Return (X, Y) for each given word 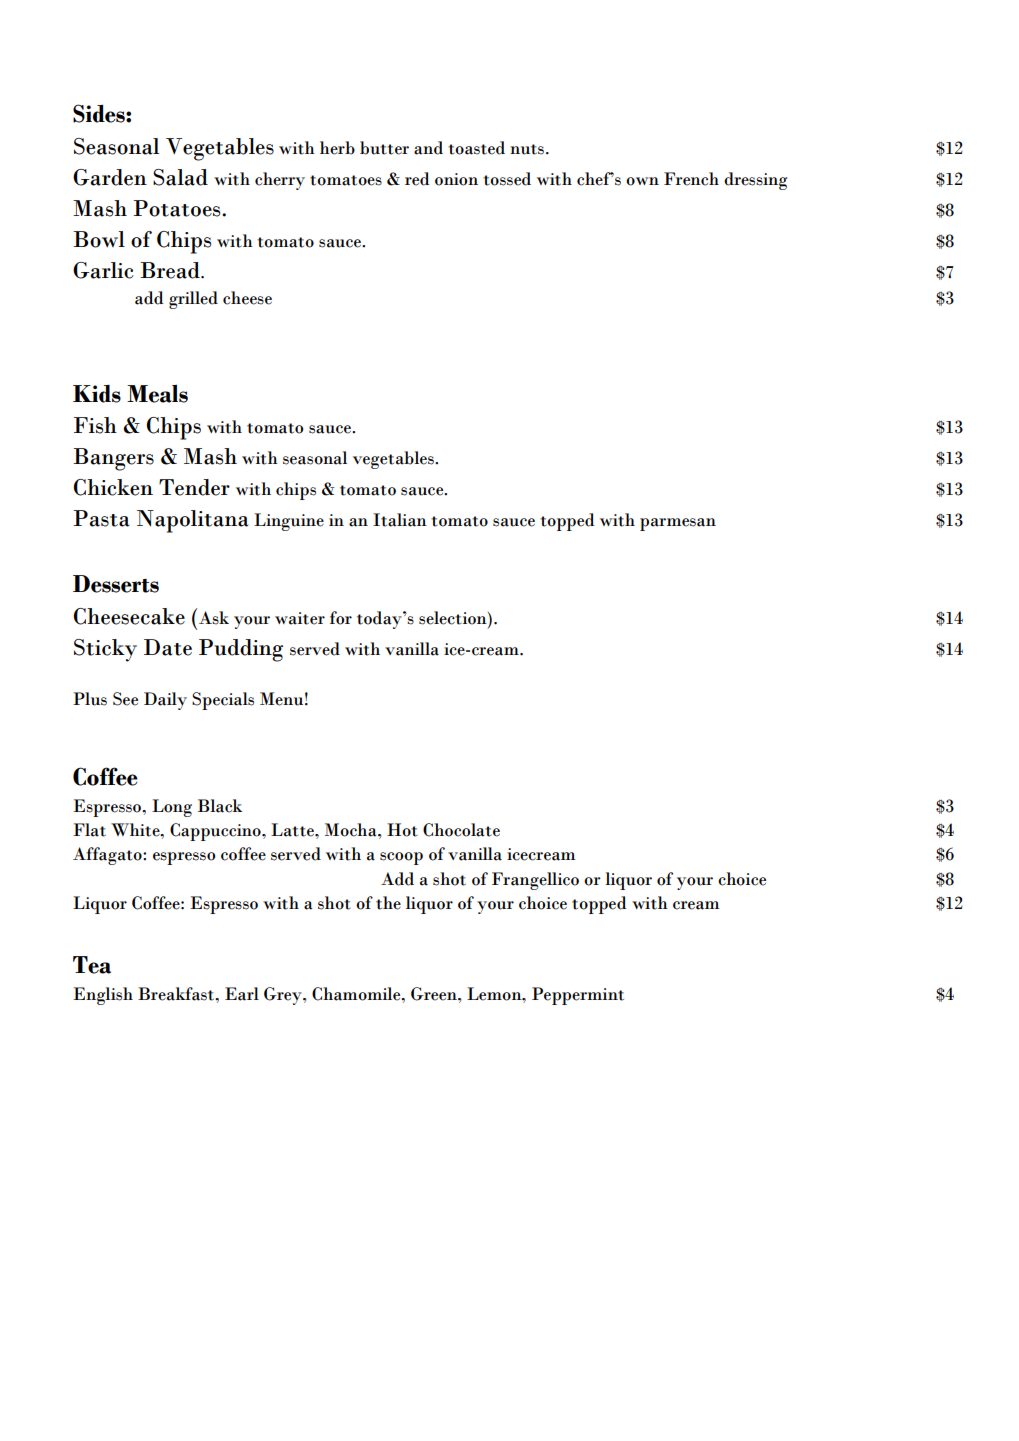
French (691, 179)
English (103, 996)
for (341, 618)
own (642, 181)
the (388, 903)
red (417, 179)
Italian (400, 520)
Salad (180, 177)
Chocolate (461, 830)
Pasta (101, 518)
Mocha (352, 830)
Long (172, 808)
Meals (157, 393)
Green (435, 994)
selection (454, 618)
